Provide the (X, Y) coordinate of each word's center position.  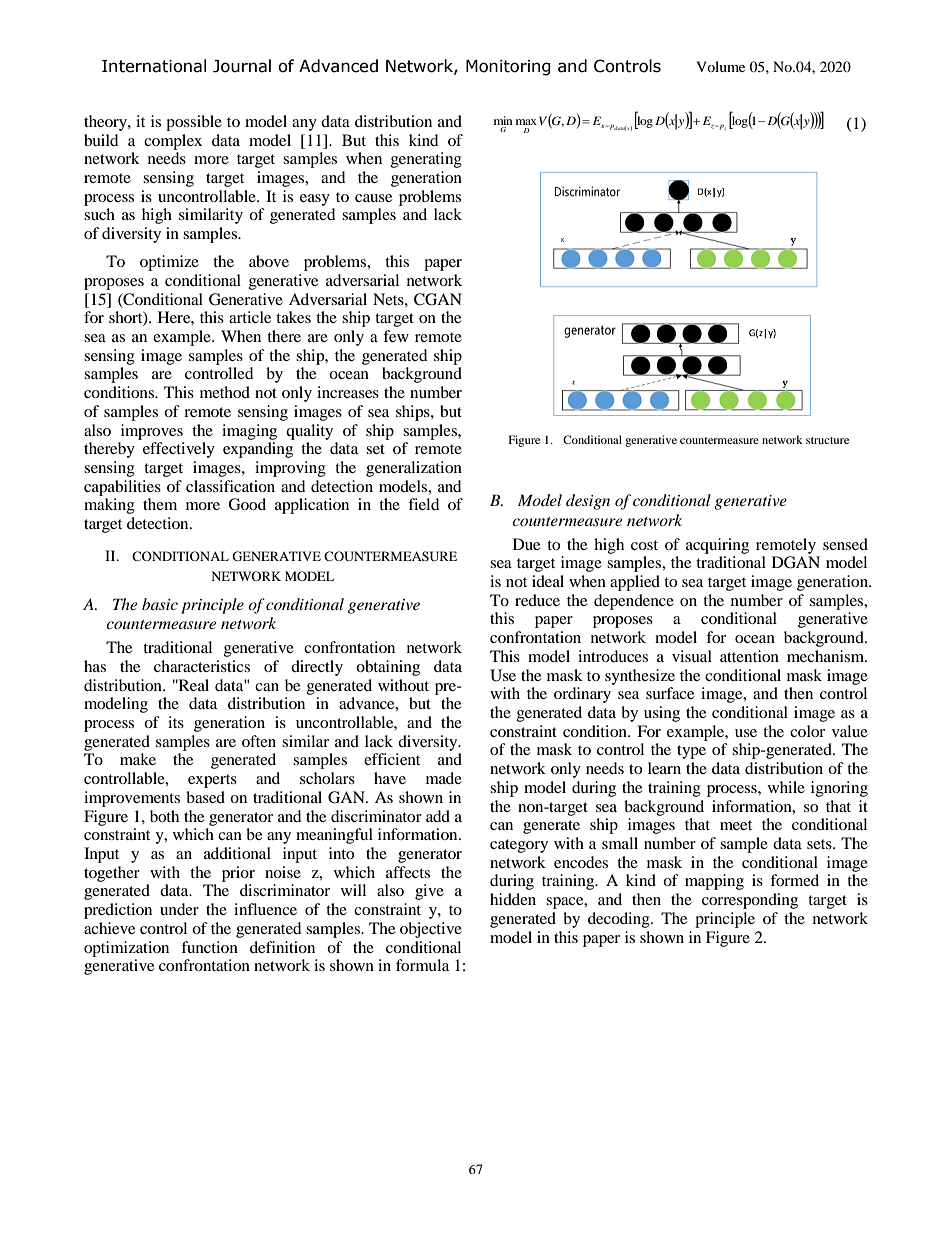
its (176, 722)
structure (827, 440)
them (160, 504)
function (209, 947)
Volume (720, 66)
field (424, 504)
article (250, 317)
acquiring (717, 546)
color (807, 731)
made (444, 778)
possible (194, 123)
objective (431, 930)
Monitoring (508, 68)
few (396, 336)
